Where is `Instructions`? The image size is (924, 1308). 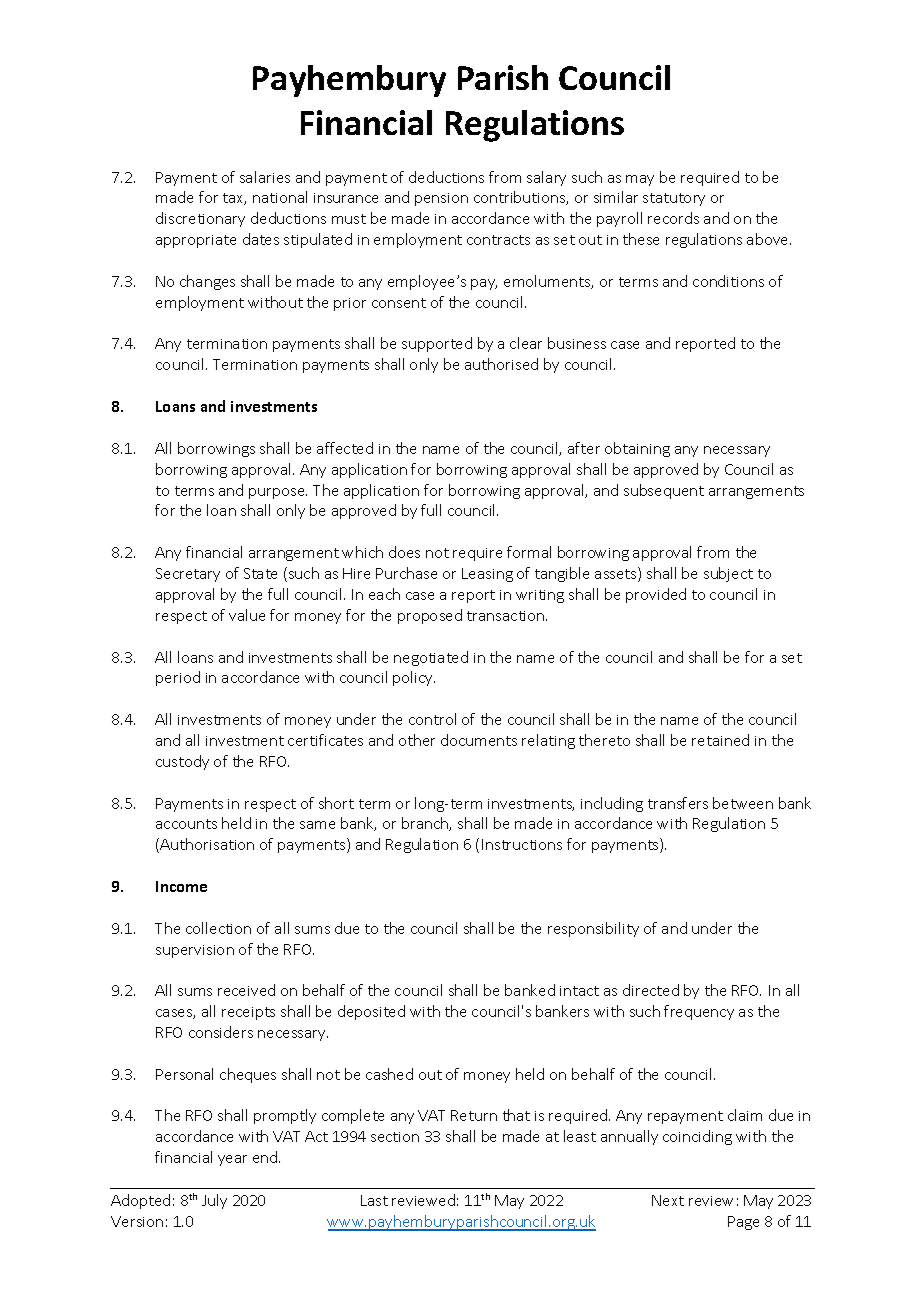 Instructions is located at coordinates (522, 844).
